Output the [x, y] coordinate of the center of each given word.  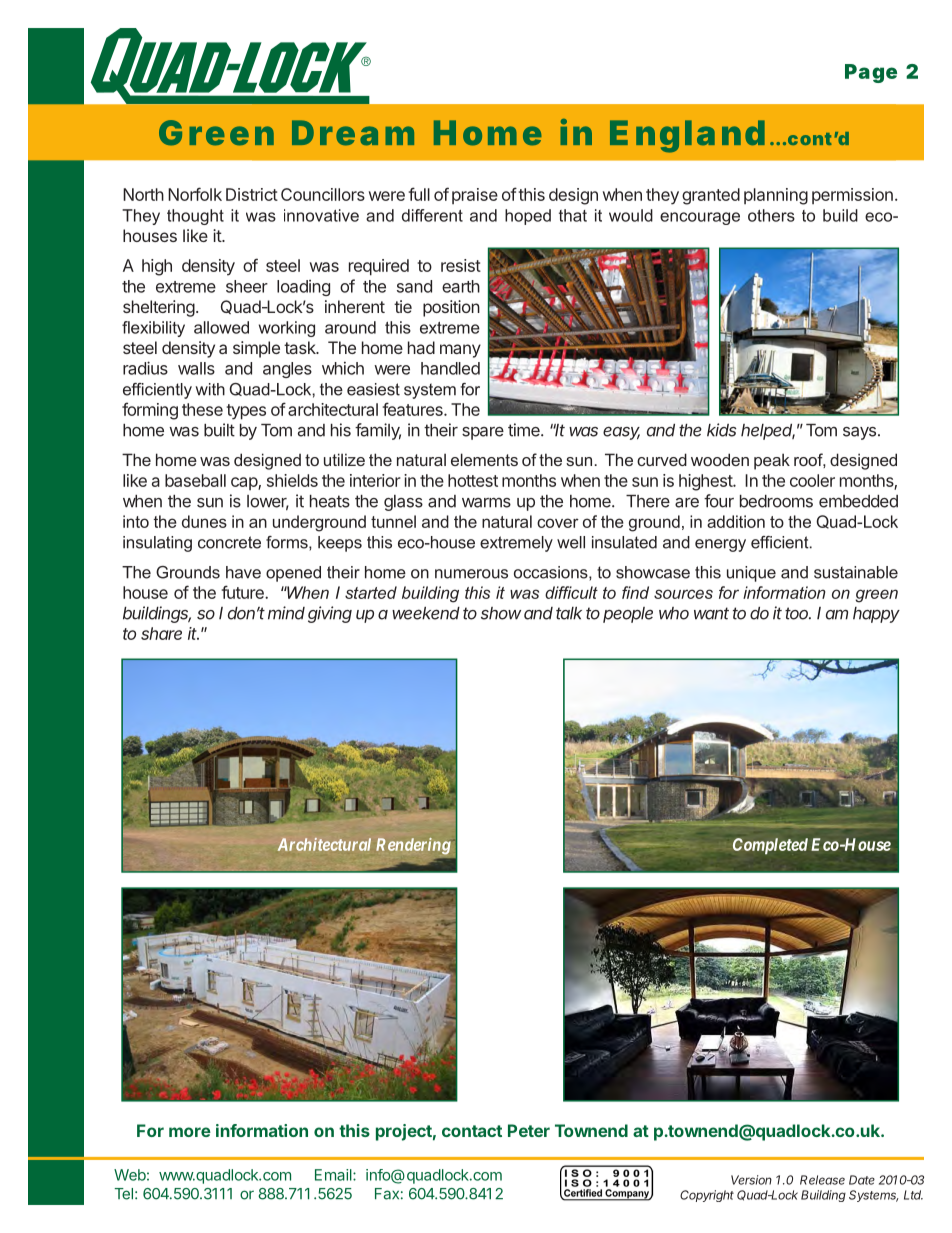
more [190, 1132]
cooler [812, 480]
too [798, 613]
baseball [195, 480]
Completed [770, 846]
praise [475, 196]
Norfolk [195, 194]
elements [484, 459]
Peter [529, 1130]
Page [871, 73]
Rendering [413, 846]
